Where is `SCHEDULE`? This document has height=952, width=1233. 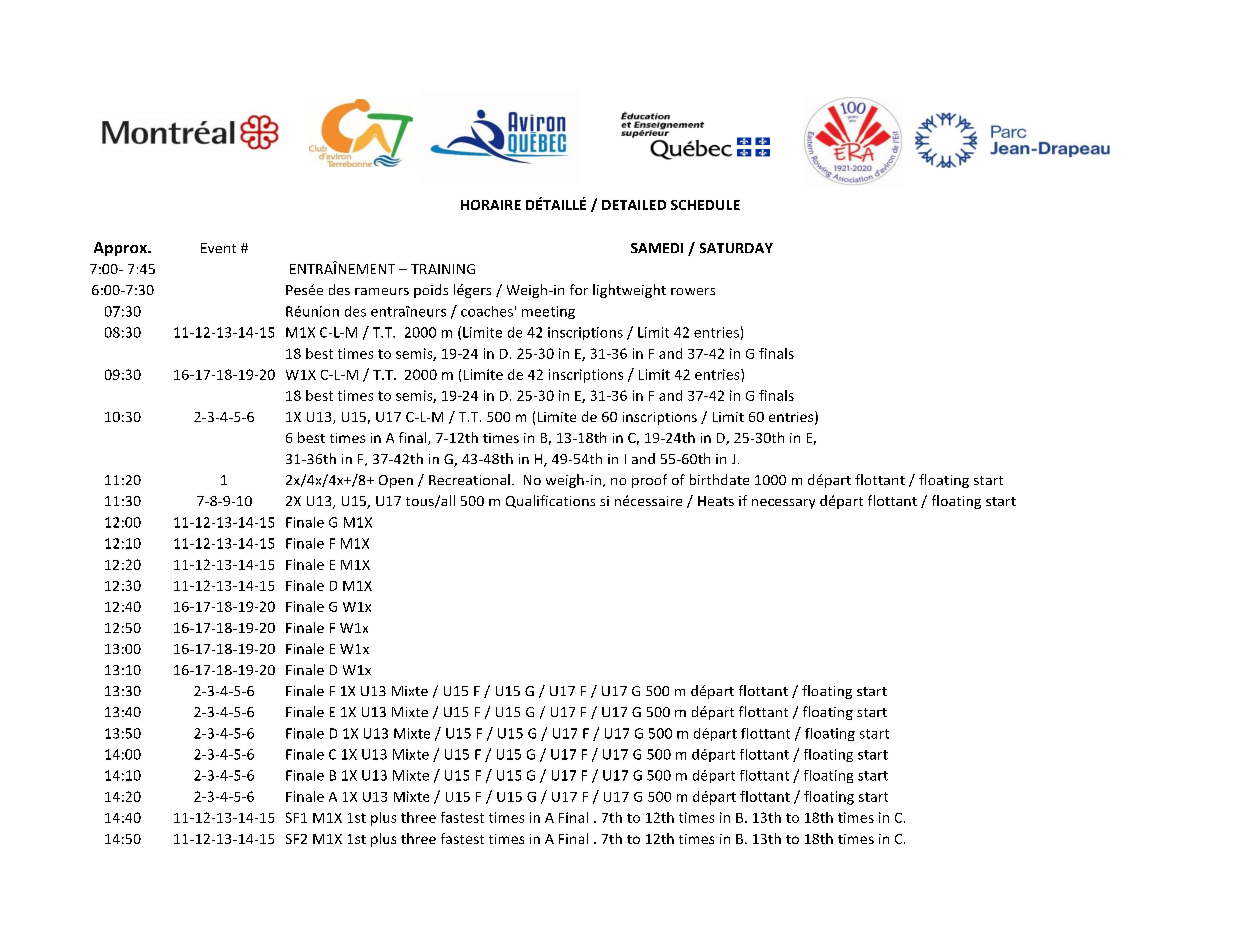
SCHEDULE is located at coordinates (705, 205).
